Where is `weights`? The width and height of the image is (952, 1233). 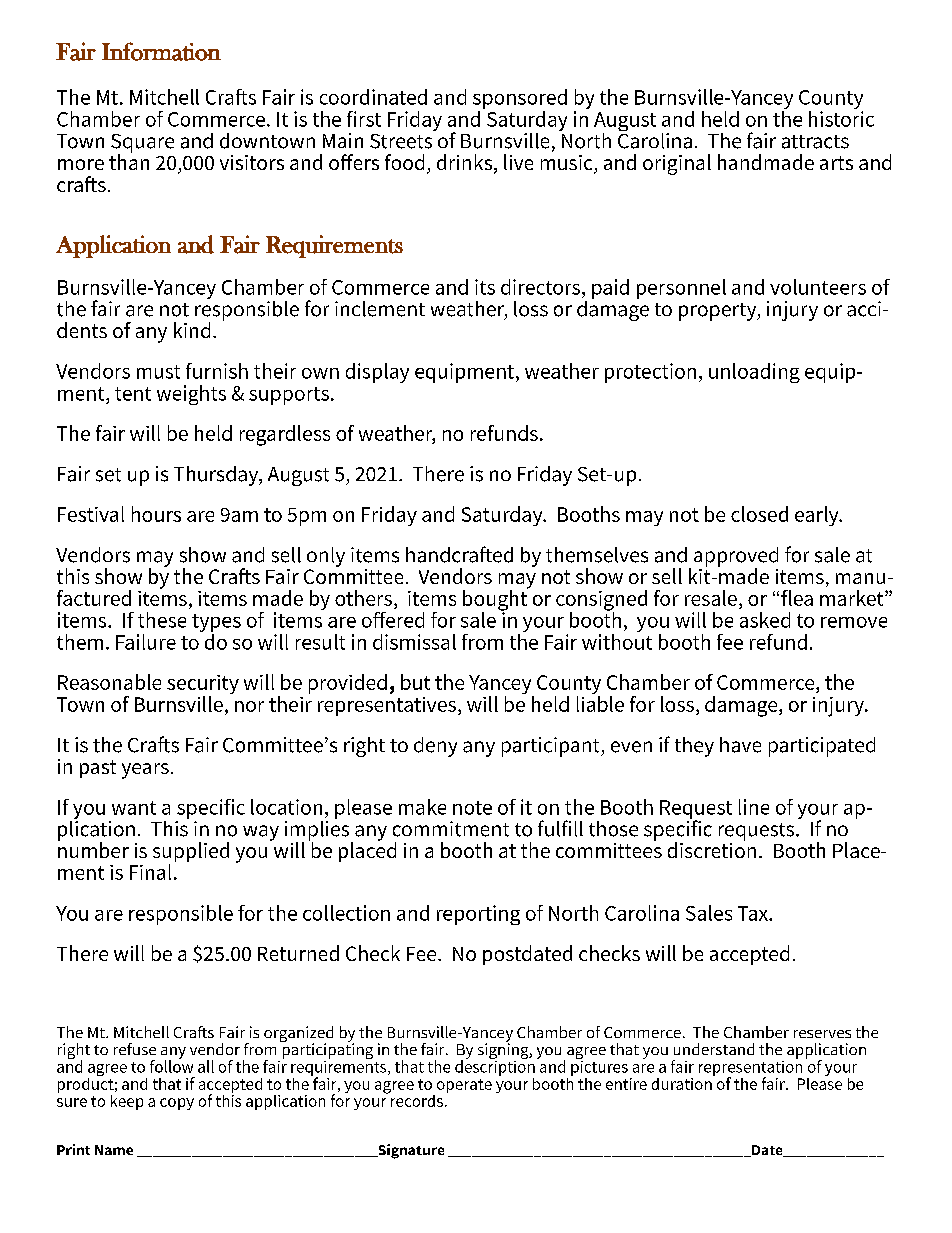 weights is located at coordinates (191, 395).
